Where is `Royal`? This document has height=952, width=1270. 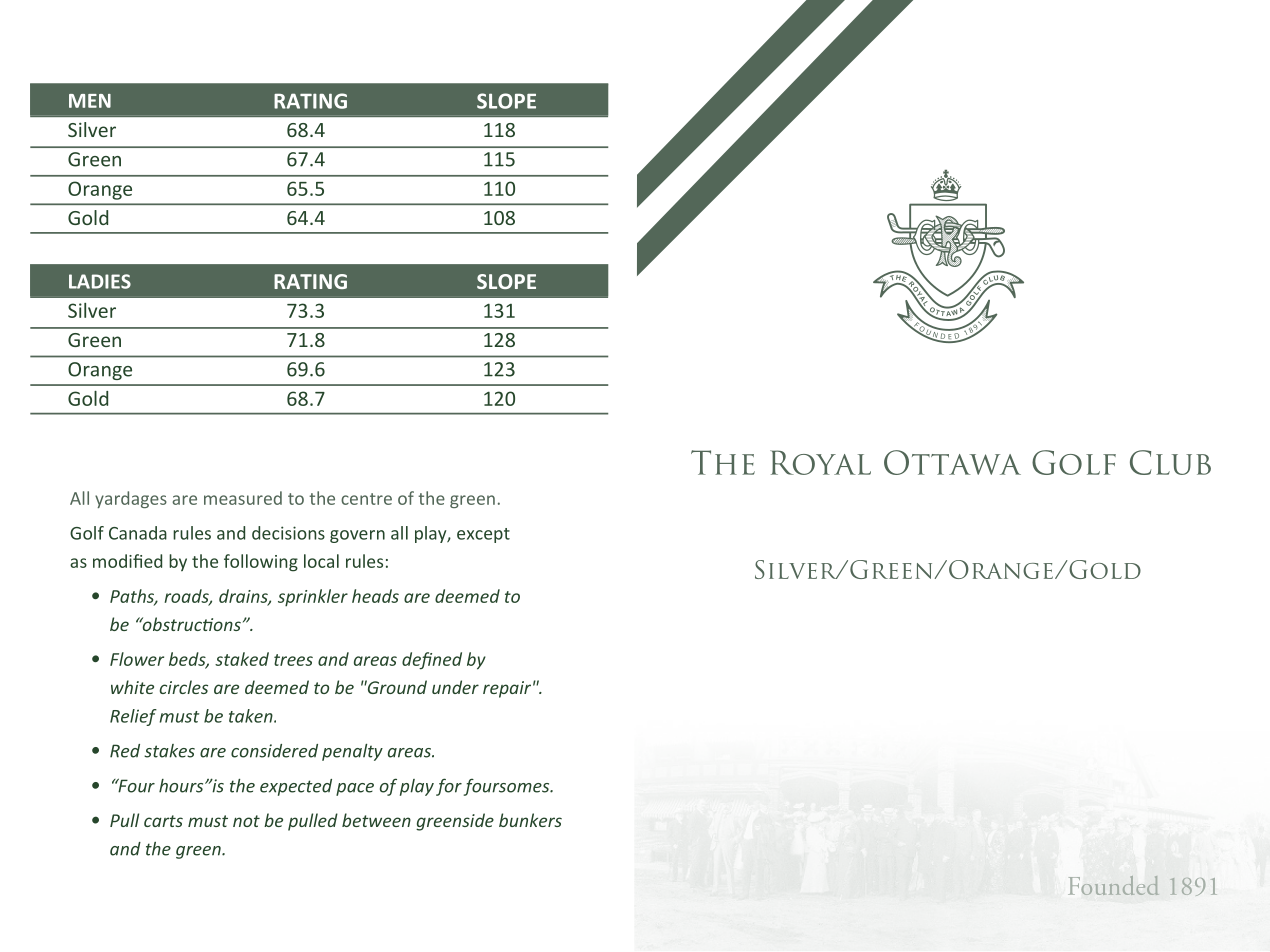 Royal is located at coordinates (820, 462).
